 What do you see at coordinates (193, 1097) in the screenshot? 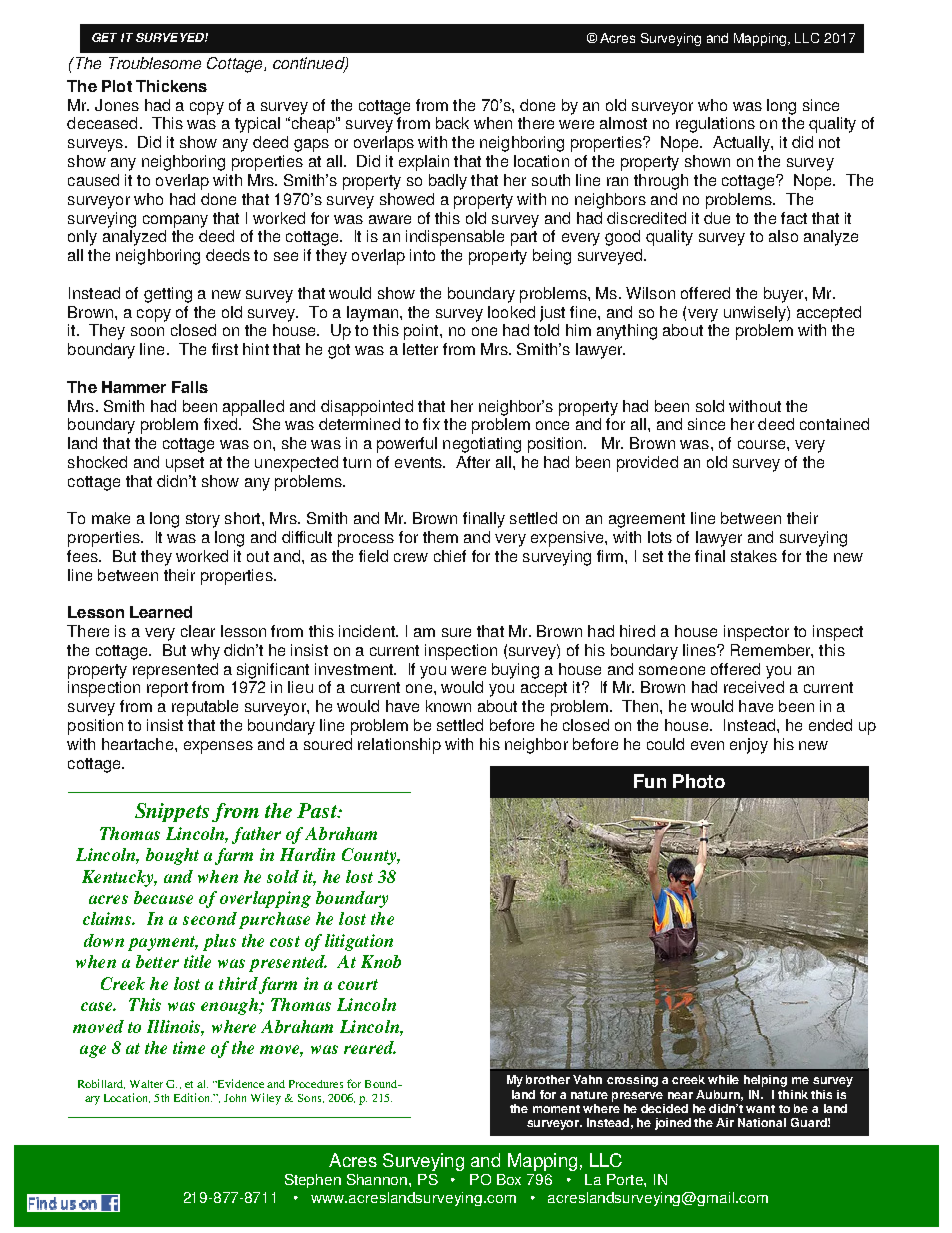
I see `Edition` at bounding box center [193, 1097].
